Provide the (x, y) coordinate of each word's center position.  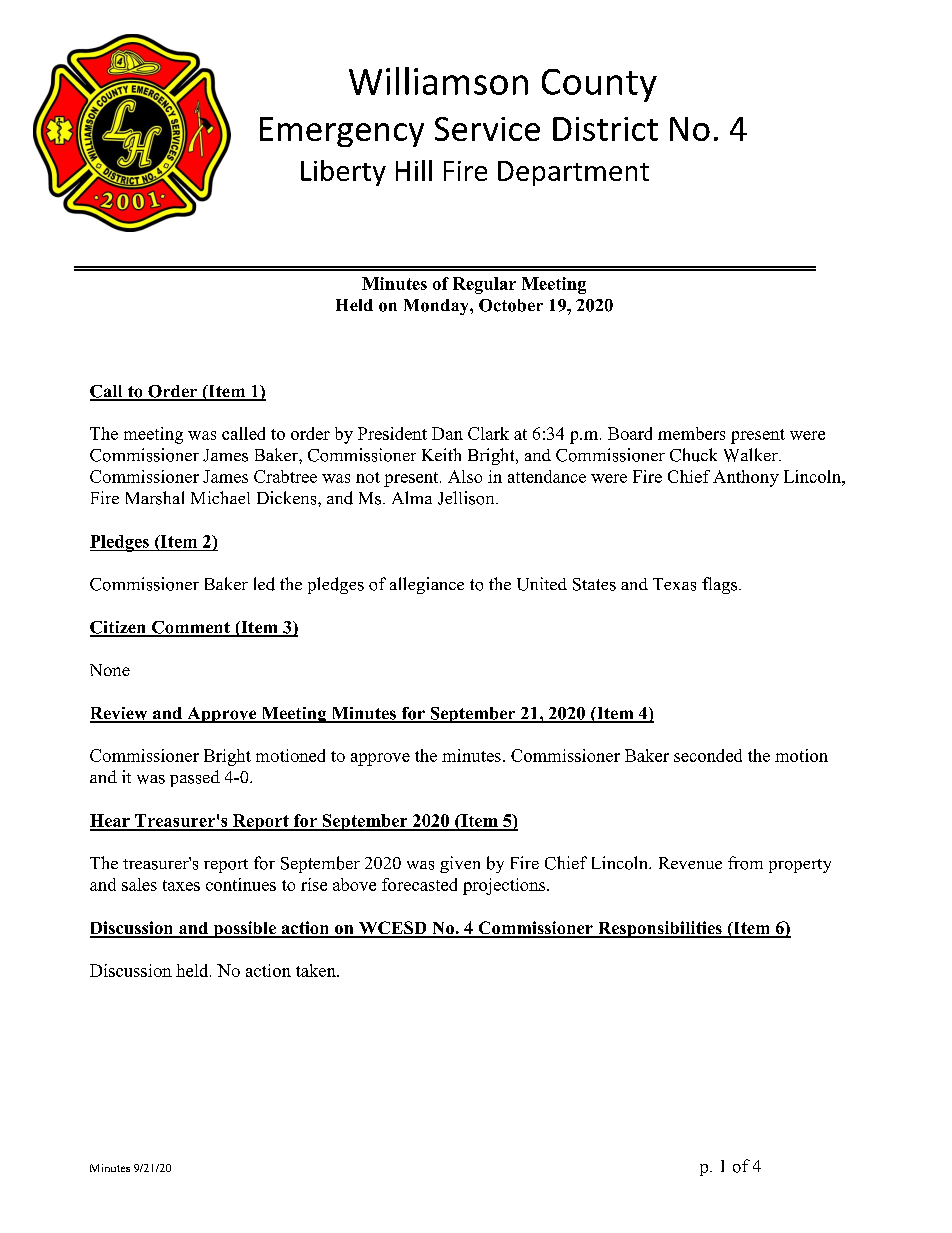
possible (245, 929)
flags (721, 585)
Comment (190, 628)
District (605, 129)
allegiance (427, 585)
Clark (488, 433)
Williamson (438, 81)
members (691, 433)
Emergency (342, 132)
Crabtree (285, 476)
